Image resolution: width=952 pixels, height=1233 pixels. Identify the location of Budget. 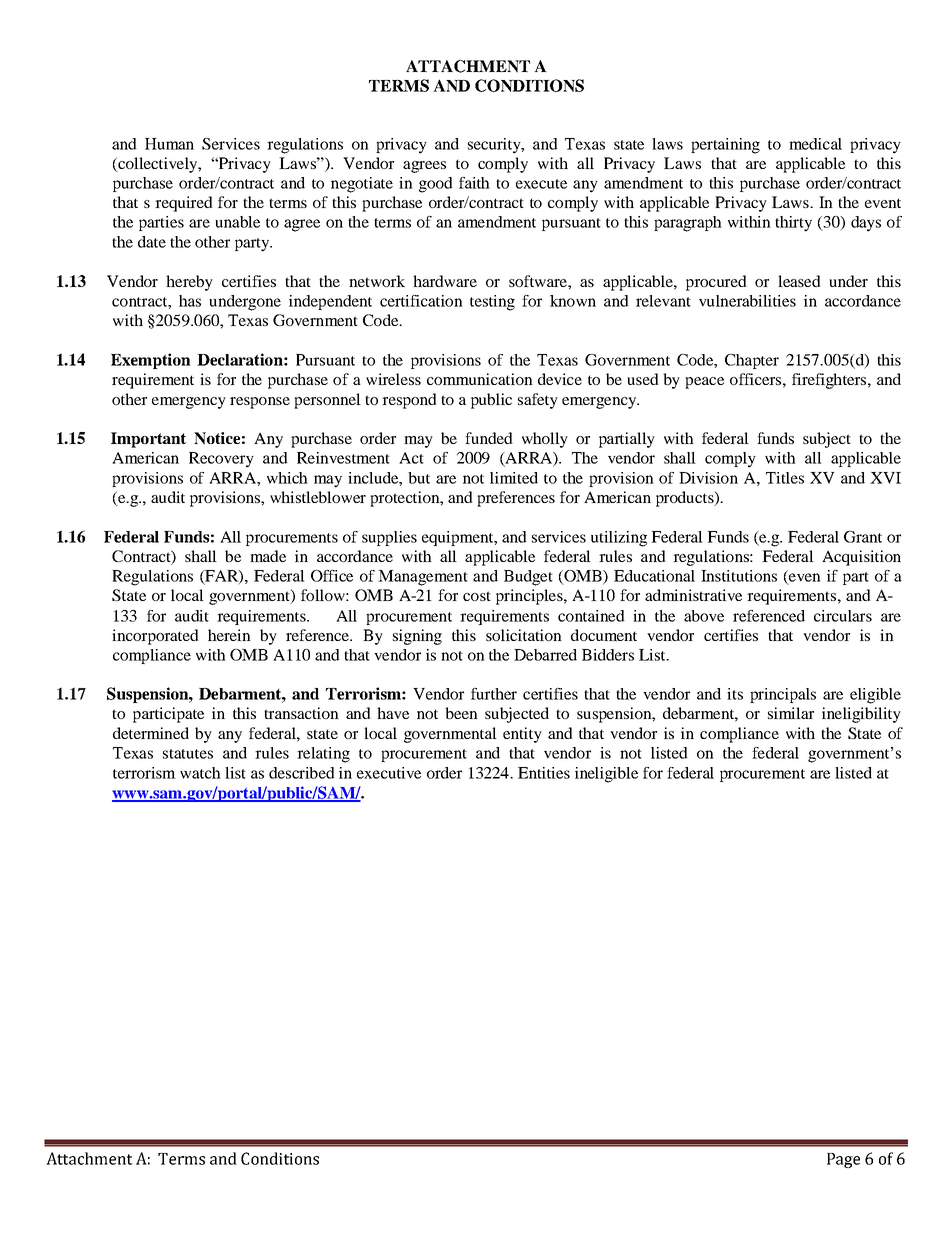
(528, 578).
